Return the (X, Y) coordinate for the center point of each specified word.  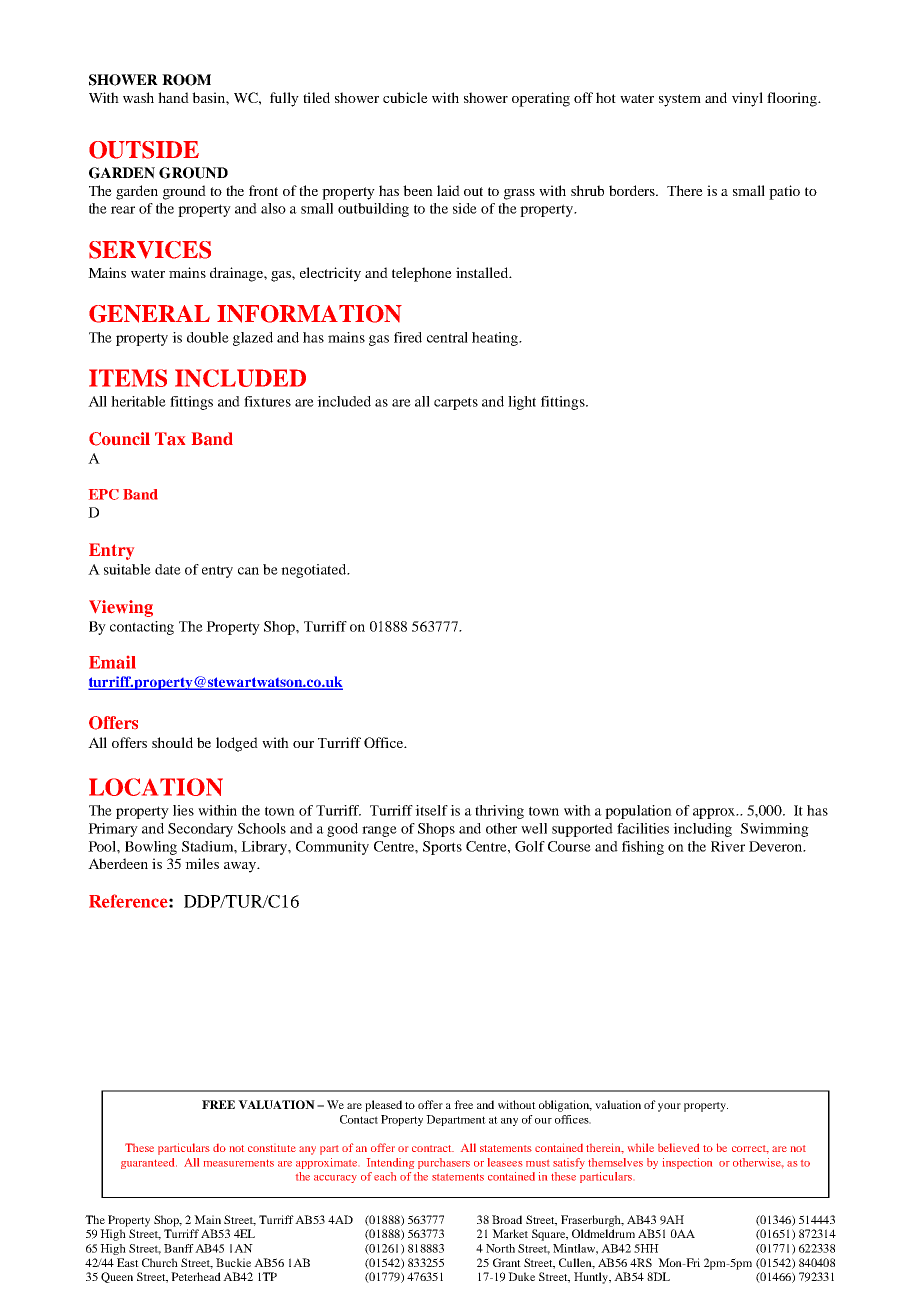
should (172, 742)
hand (173, 97)
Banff (179, 1248)
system (680, 100)
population (638, 812)
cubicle (405, 97)
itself (431, 810)
